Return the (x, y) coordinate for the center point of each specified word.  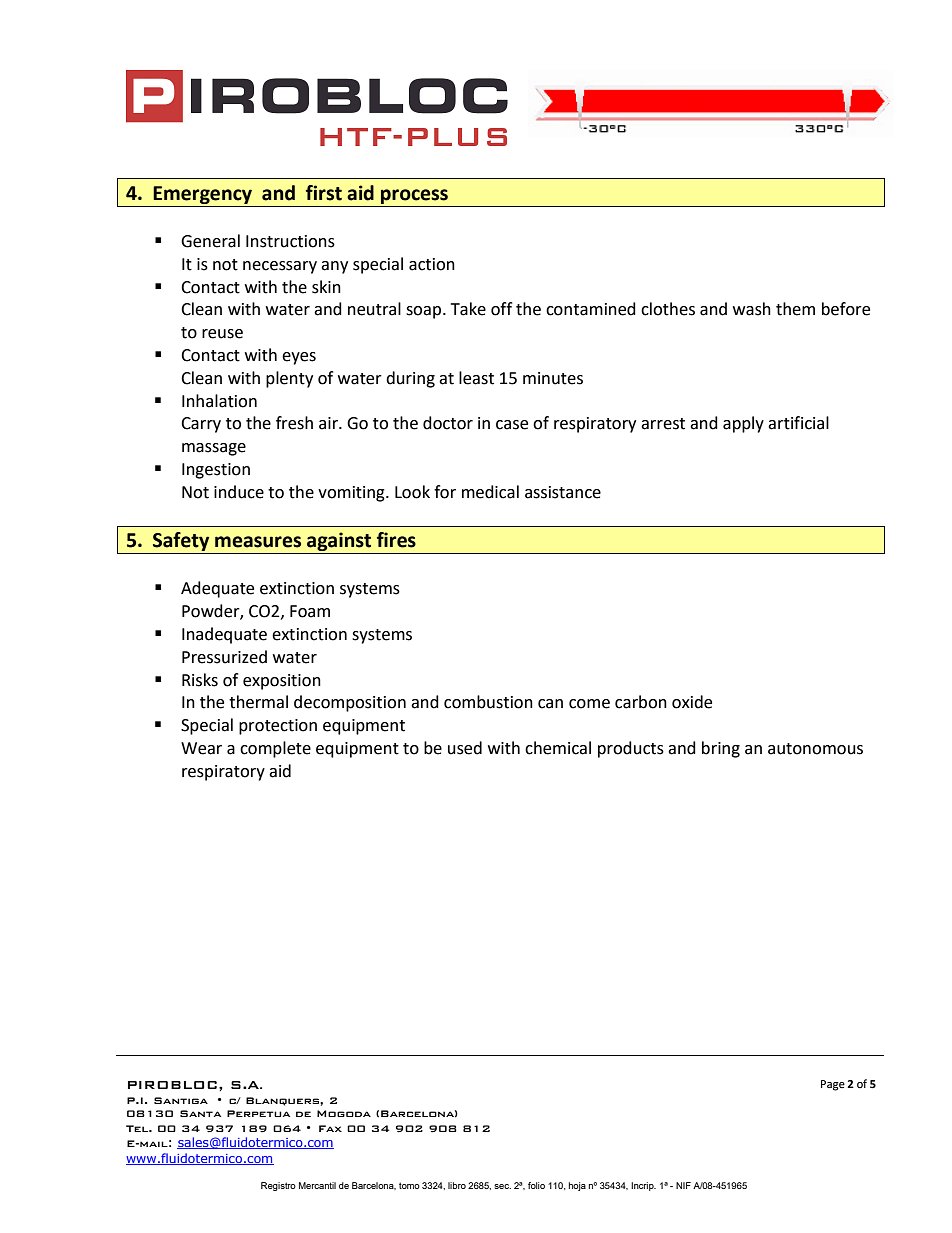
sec (502, 1186)
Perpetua (258, 1113)
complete (275, 749)
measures (258, 542)
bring (721, 749)
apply (743, 424)
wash (752, 309)
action (432, 264)
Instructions (290, 241)
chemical (558, 748)
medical (490, 492)
